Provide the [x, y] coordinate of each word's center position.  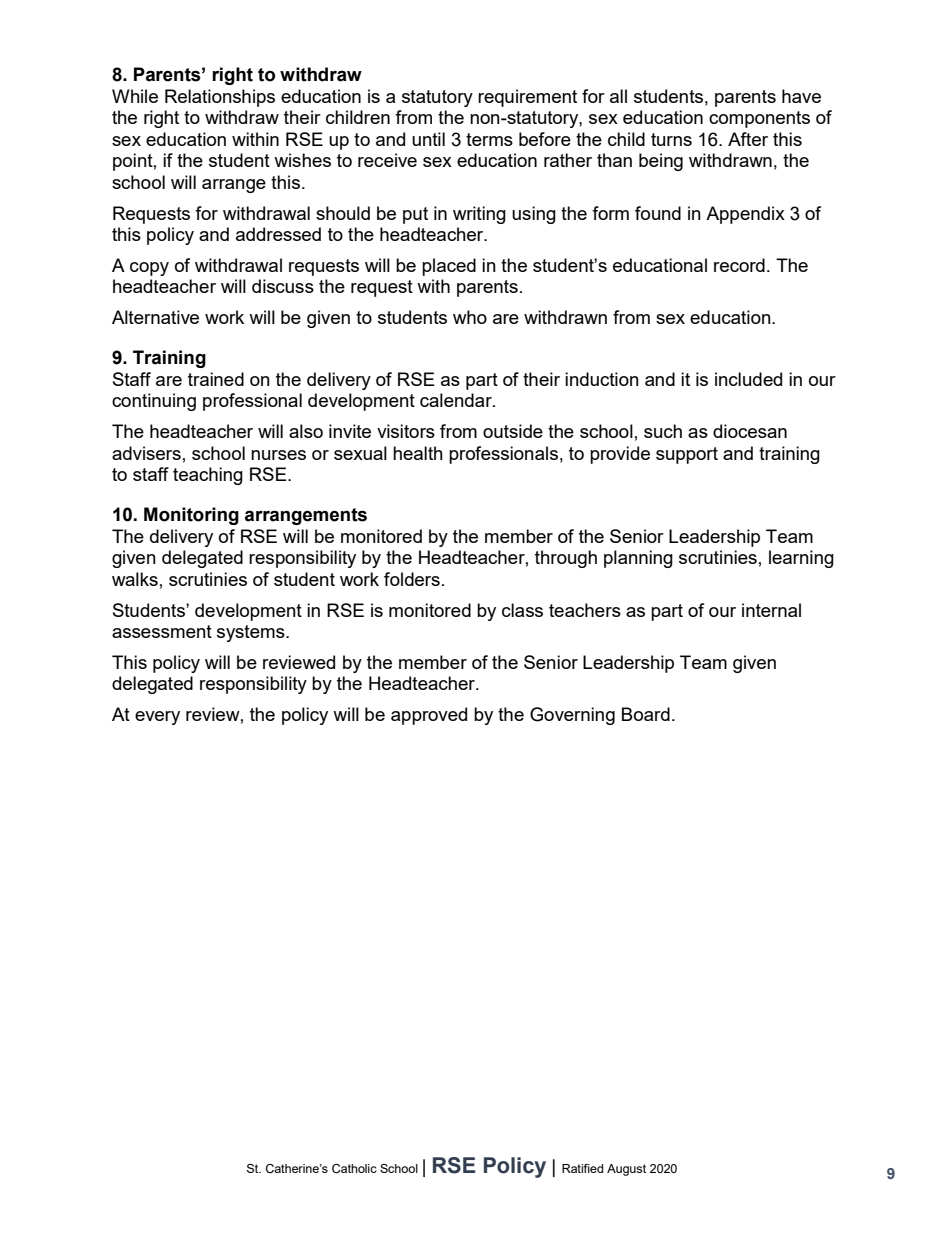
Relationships [220, 98]
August [626, 1170]
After [748, 139]
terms [489, 139]
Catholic [354, 1168]
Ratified [582, 1168]
